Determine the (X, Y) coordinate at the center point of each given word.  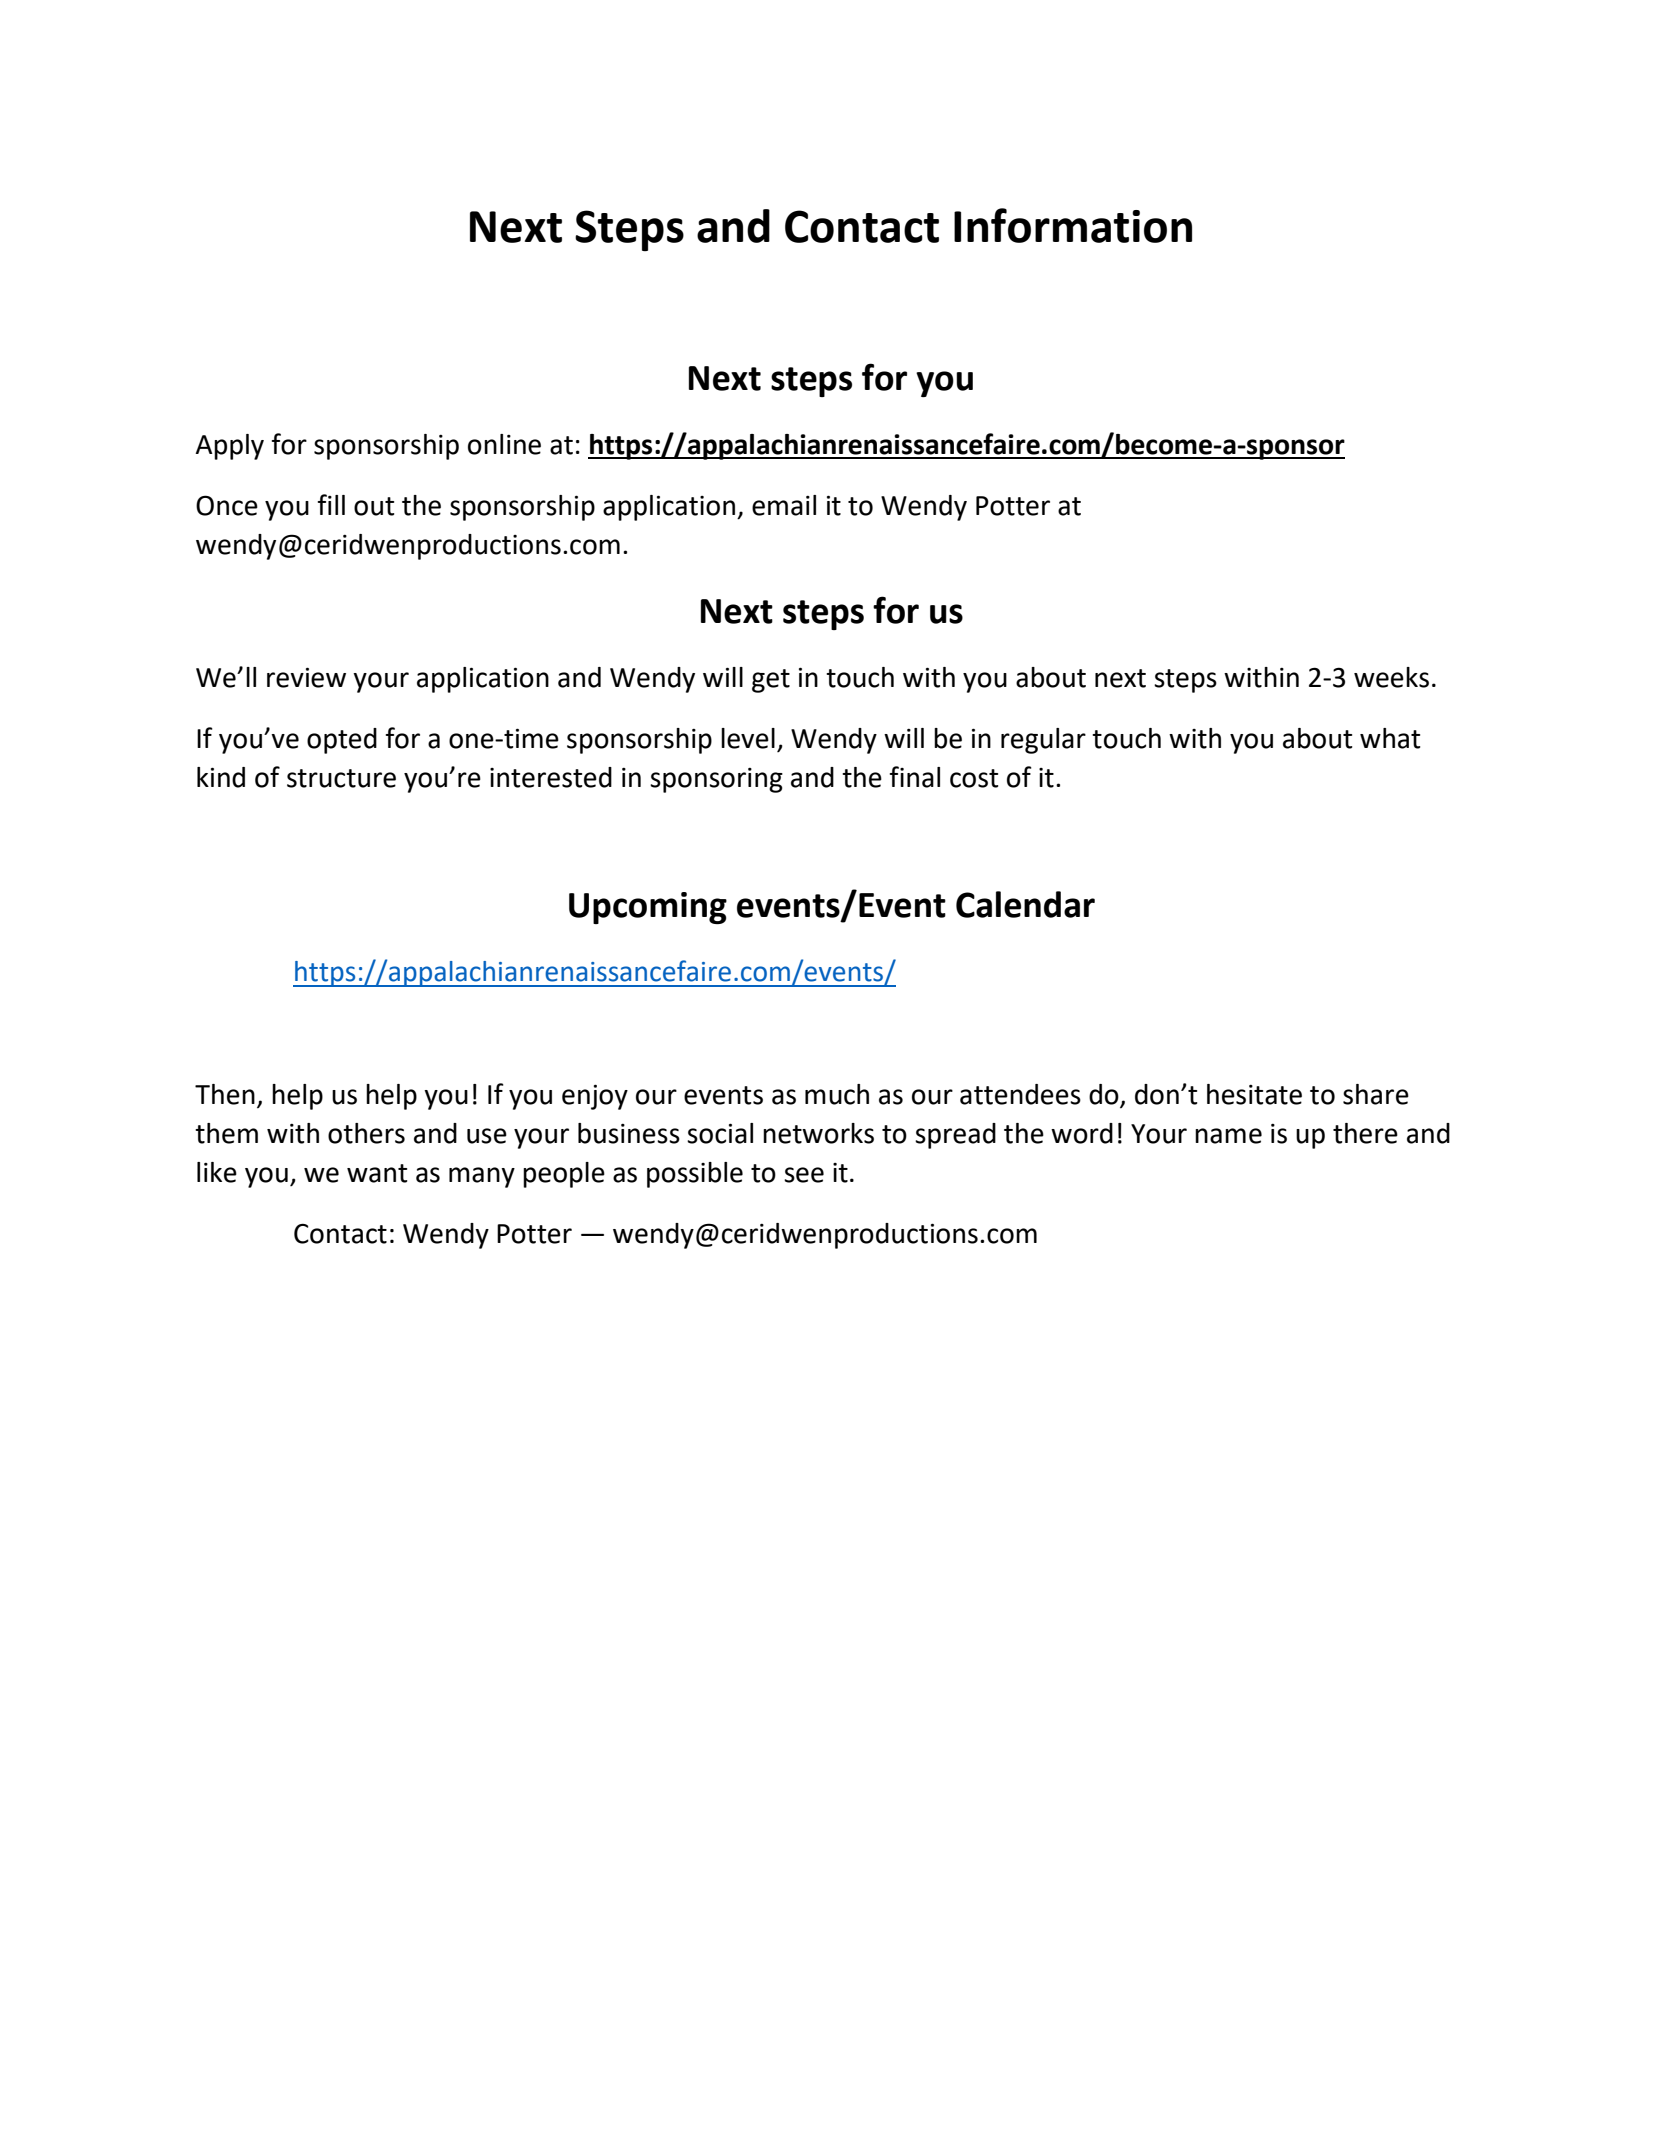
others (366, 1133)
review (306, 677)
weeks (1391, 677)
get (771, 681)
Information (1073, 225)
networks (818, 1133)
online (504, 444)
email (784, 505)
